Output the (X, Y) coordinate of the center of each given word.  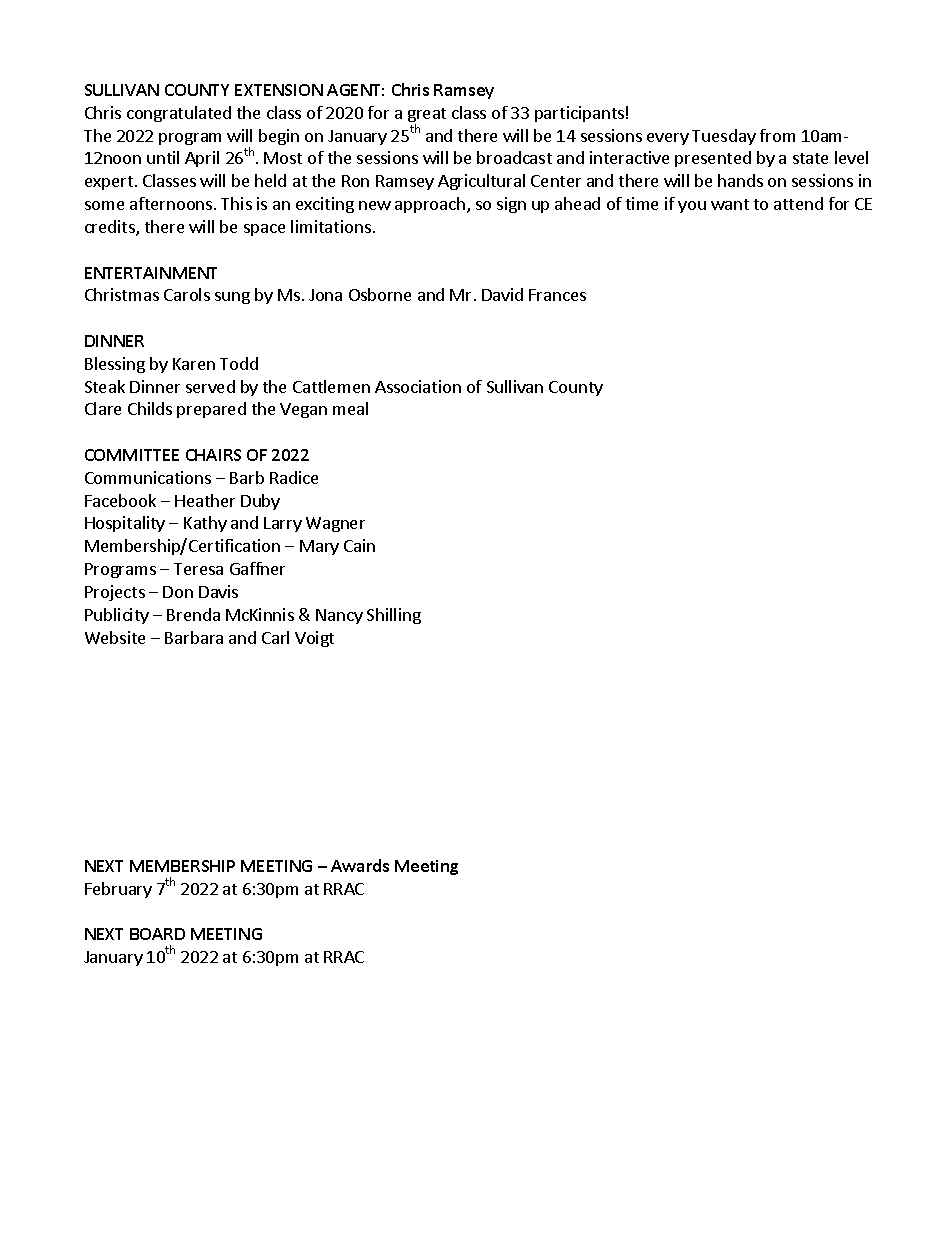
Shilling (394, 616)
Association (418, 386)
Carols (187, 294)
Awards (360, 865)
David (502, 294)
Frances (557, 295)
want (730, 204)
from (777, 135)
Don (178, 592)
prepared (211, 410)
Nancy (339, 616)
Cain (359, 545)
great (427, 116)
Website (115, 637)
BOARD (157, 934)
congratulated (179, 114)
